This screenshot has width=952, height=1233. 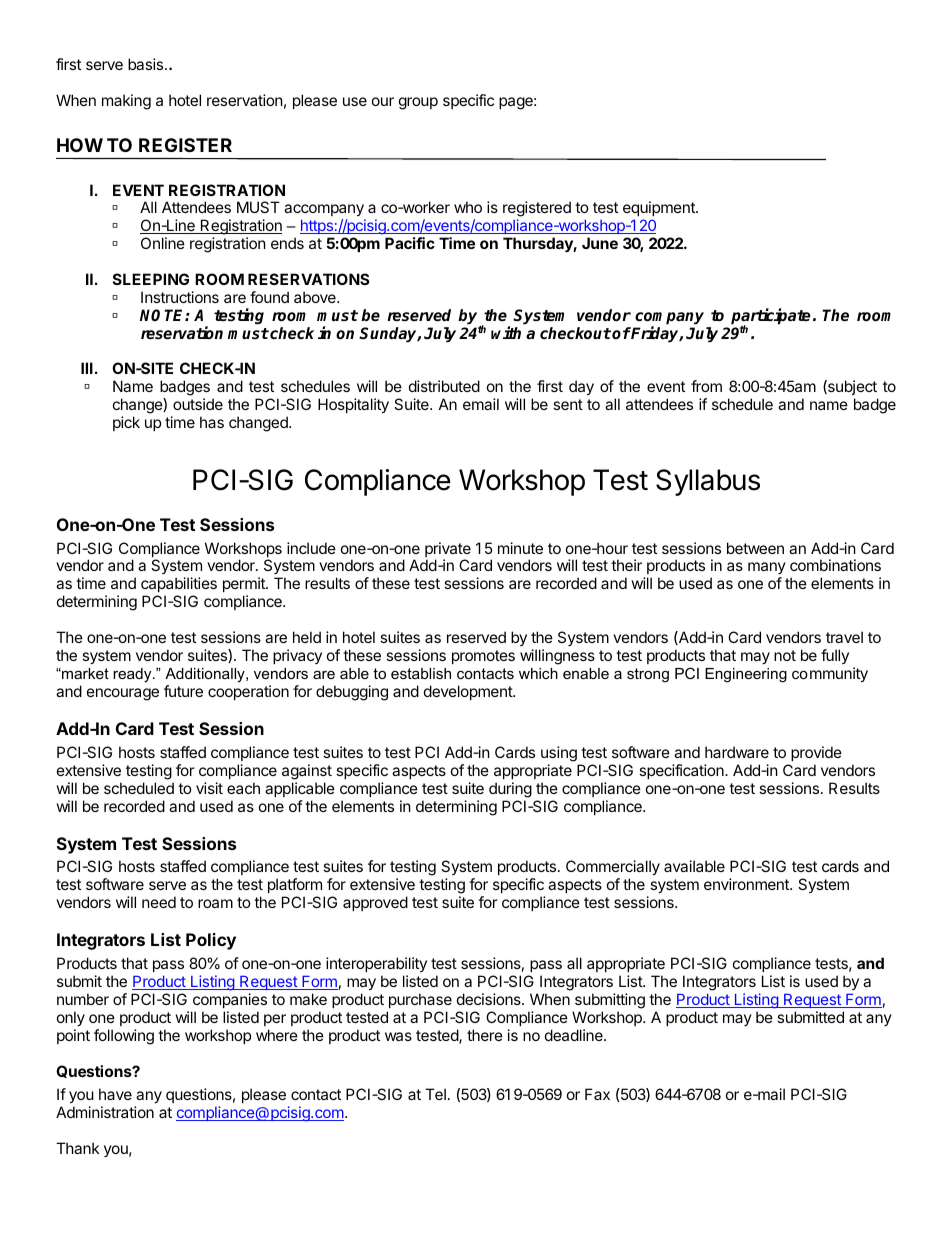 I want to click on approved, so click(x=375, y=903).
